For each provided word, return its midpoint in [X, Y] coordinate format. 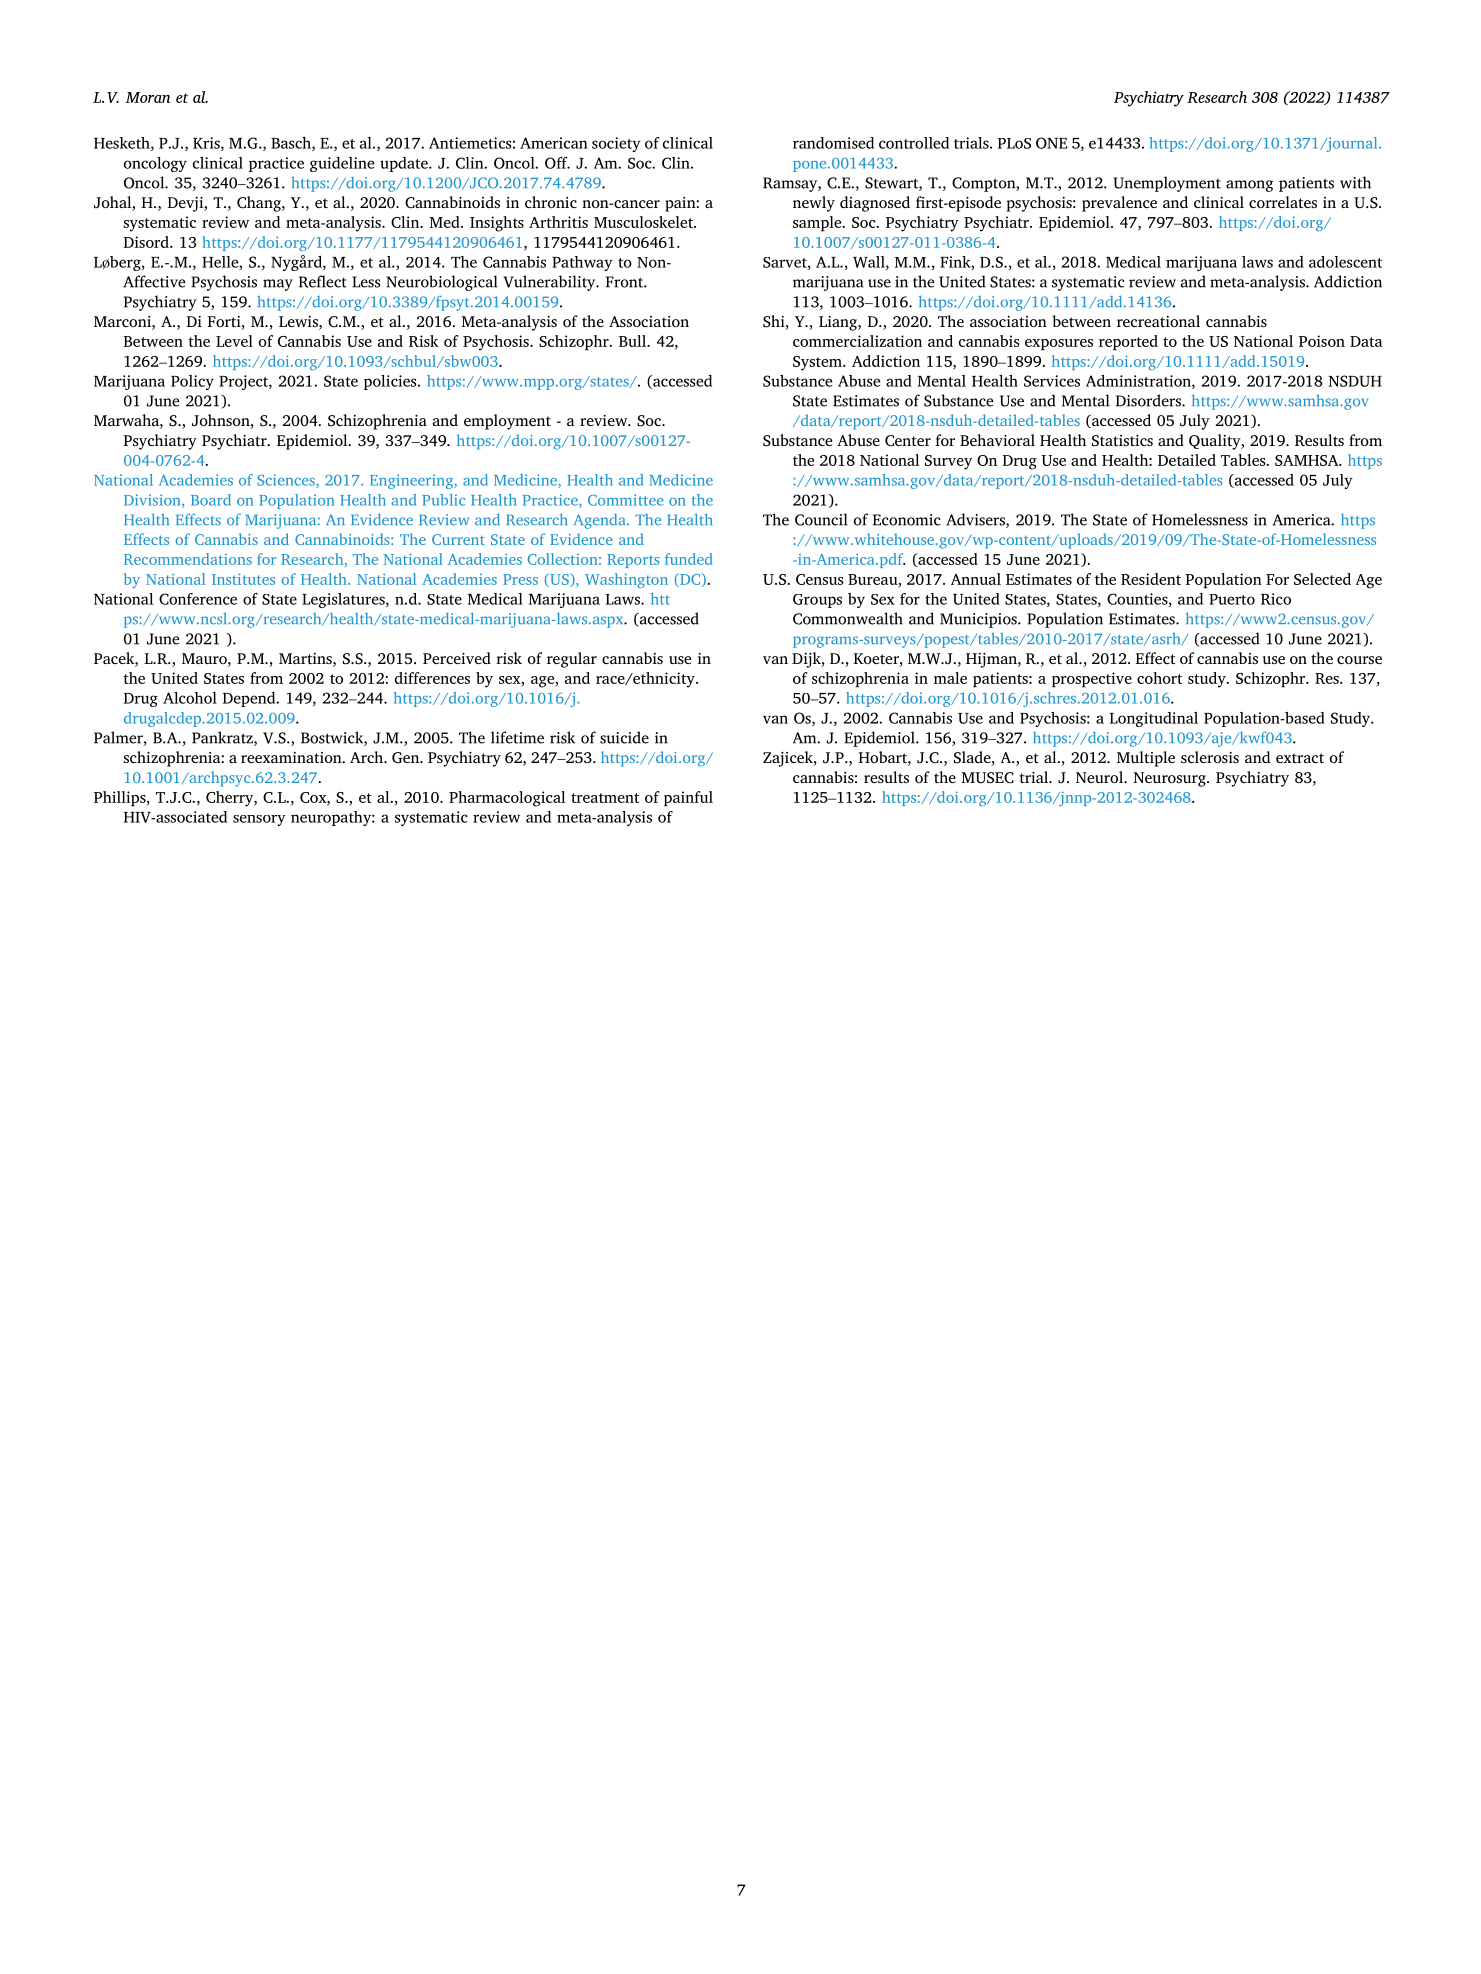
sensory [259, 820]
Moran [148, 97]
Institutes [243, 579]
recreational [1158, 321]
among [1250, 186]
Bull [634, 341]
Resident [1151, 579]
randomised [833, 143]
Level [234, 341]
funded [689, 559]
